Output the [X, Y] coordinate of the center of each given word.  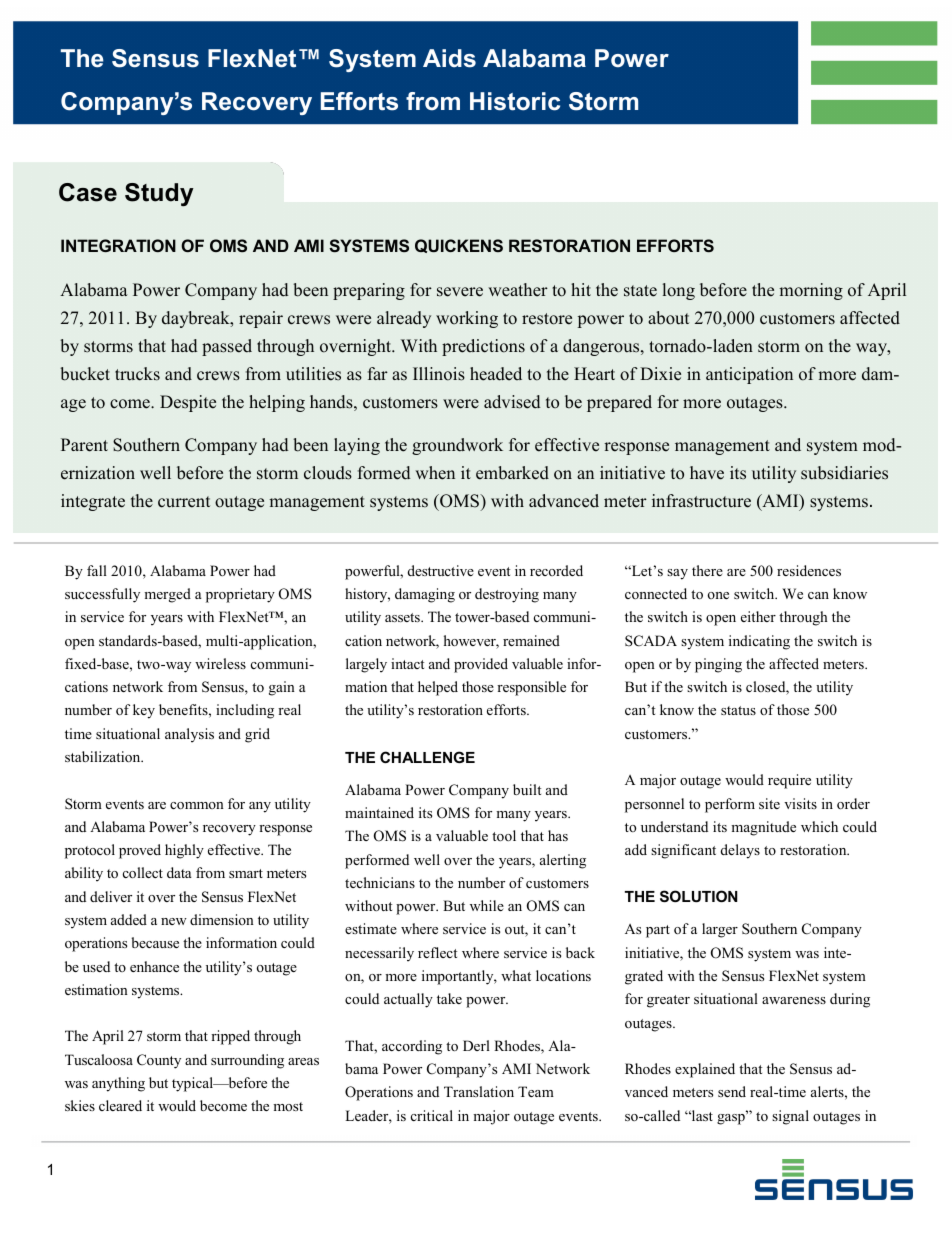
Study [159, 194]
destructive [441, 570]
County [159, 1061]
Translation [479, 1091]
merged [167, 595]
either [758, 616]
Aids [449, 58]
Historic [515, 101]
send [732, 1091]
